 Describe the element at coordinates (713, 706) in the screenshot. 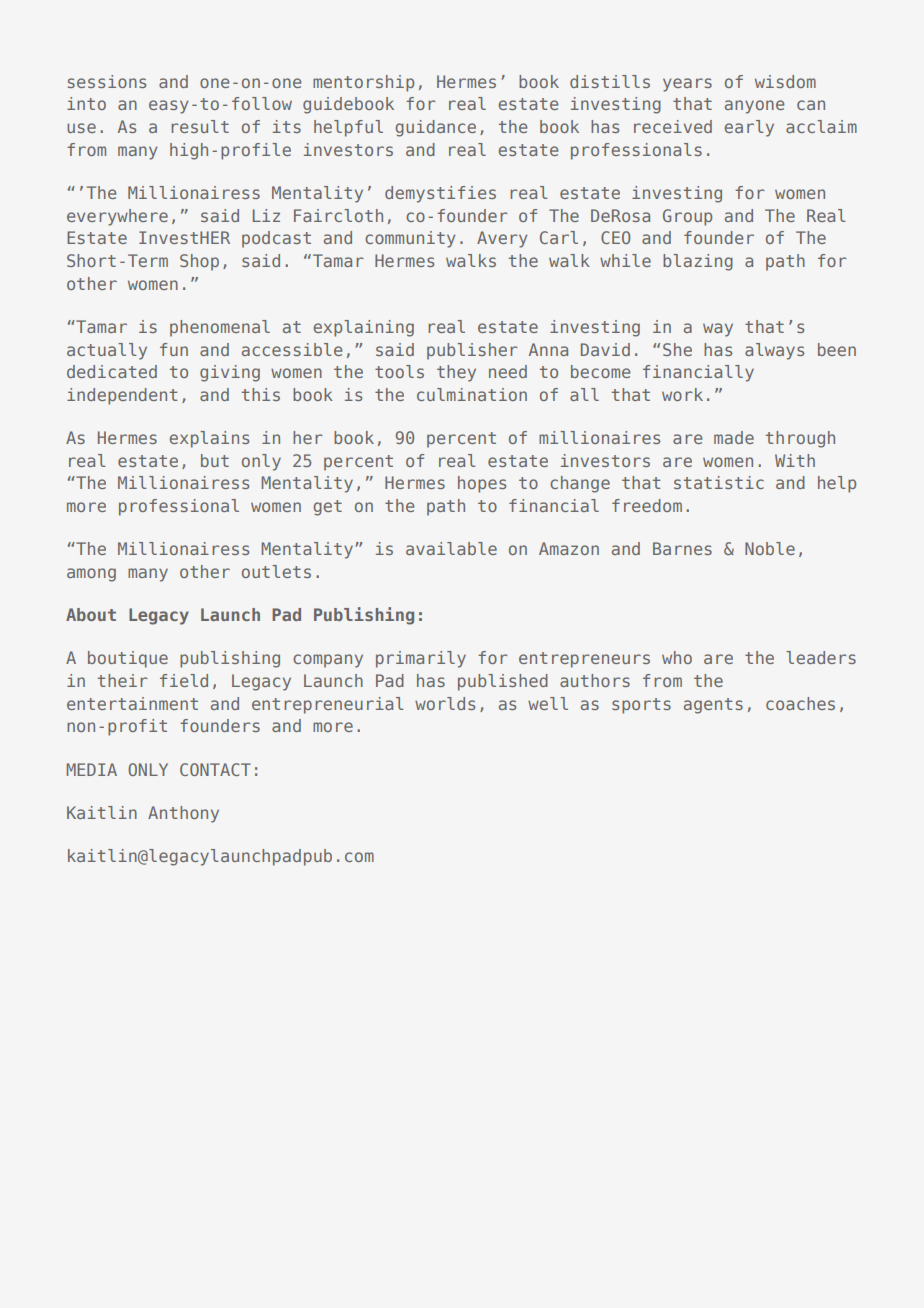

I see `agents` at that location.
